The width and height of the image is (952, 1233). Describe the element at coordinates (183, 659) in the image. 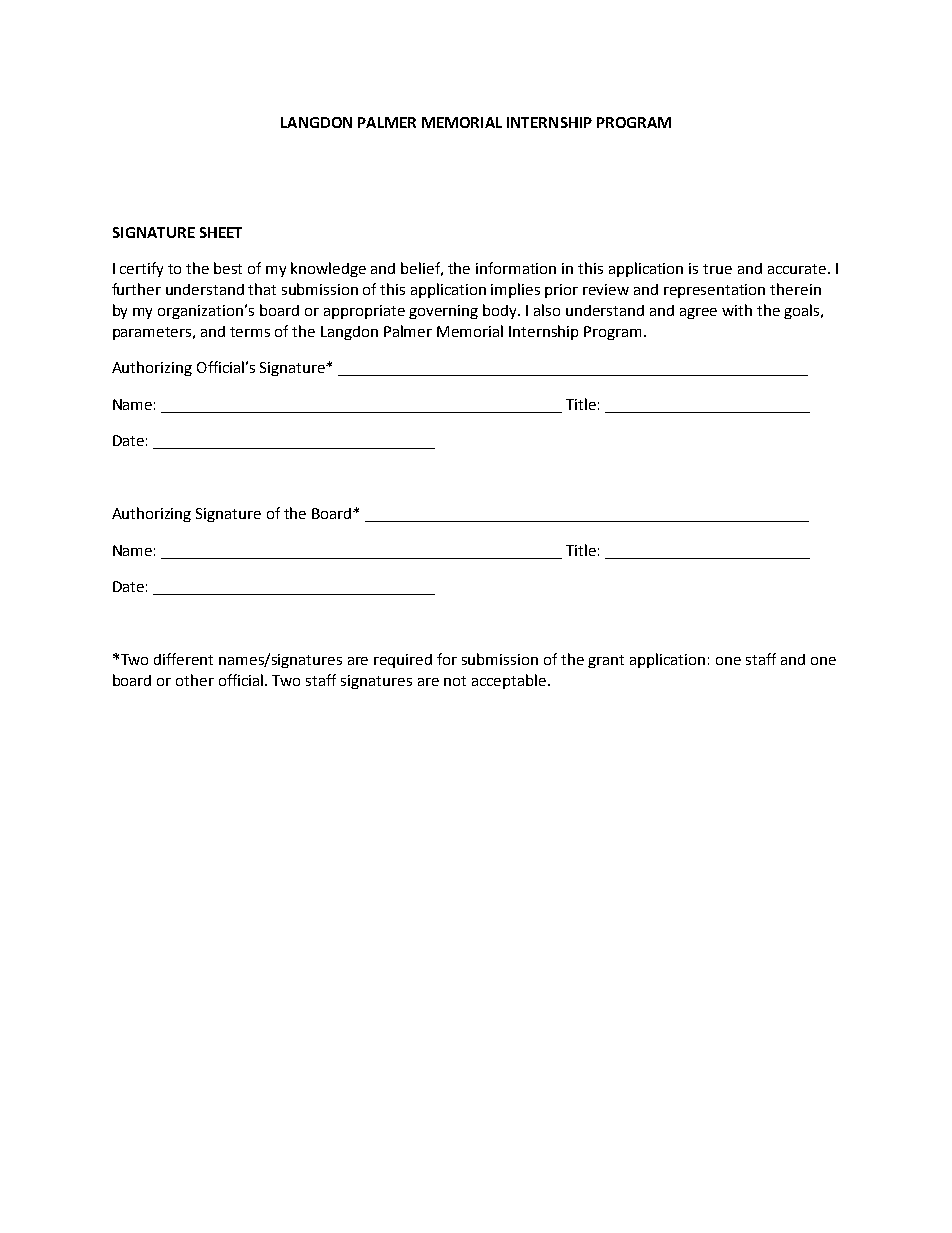

I see `different` at that location.
